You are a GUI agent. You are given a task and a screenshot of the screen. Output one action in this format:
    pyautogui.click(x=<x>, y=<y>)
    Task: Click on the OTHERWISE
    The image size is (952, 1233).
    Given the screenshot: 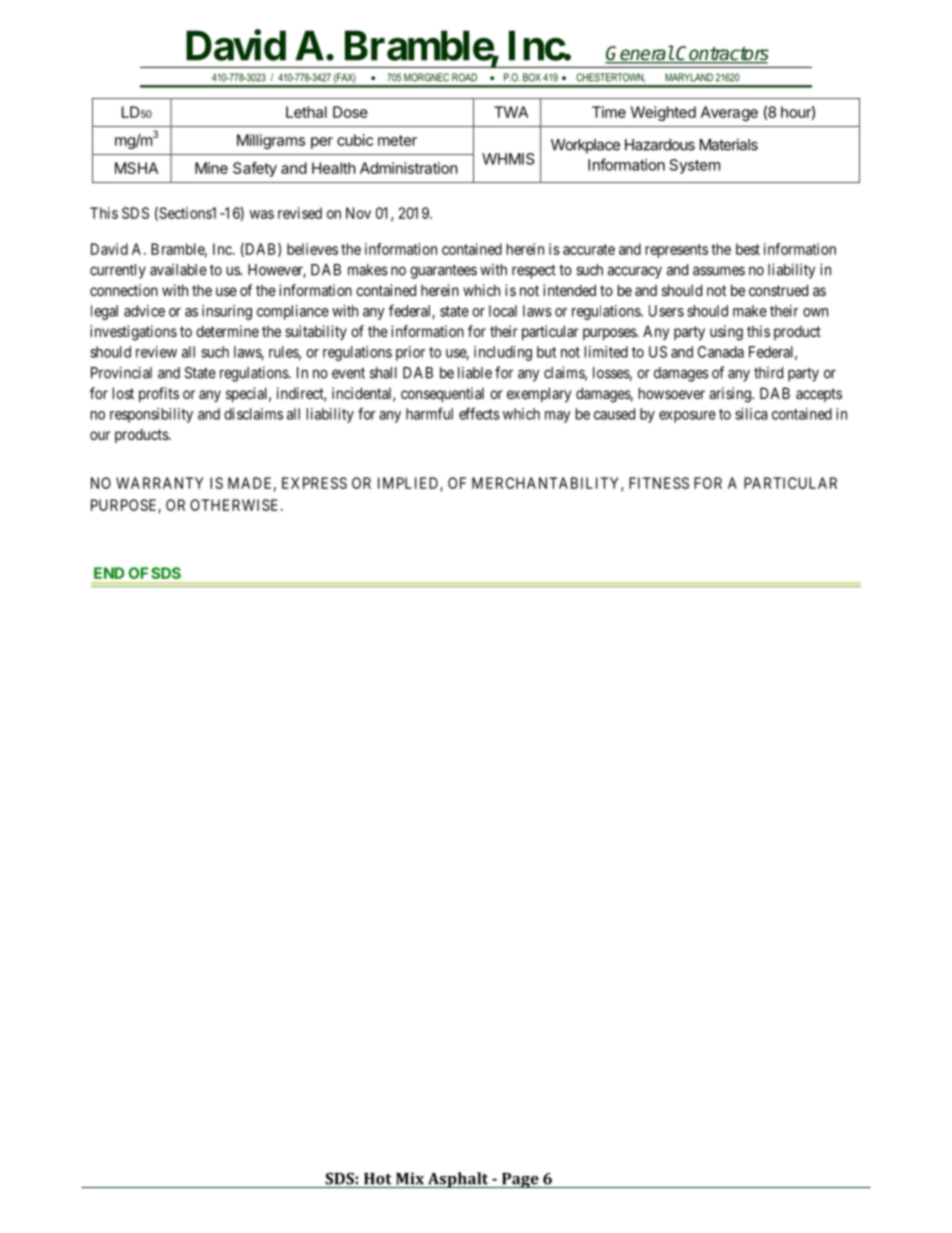 What is the action you would take?
    pyautogui.click(x=236, y=505)
